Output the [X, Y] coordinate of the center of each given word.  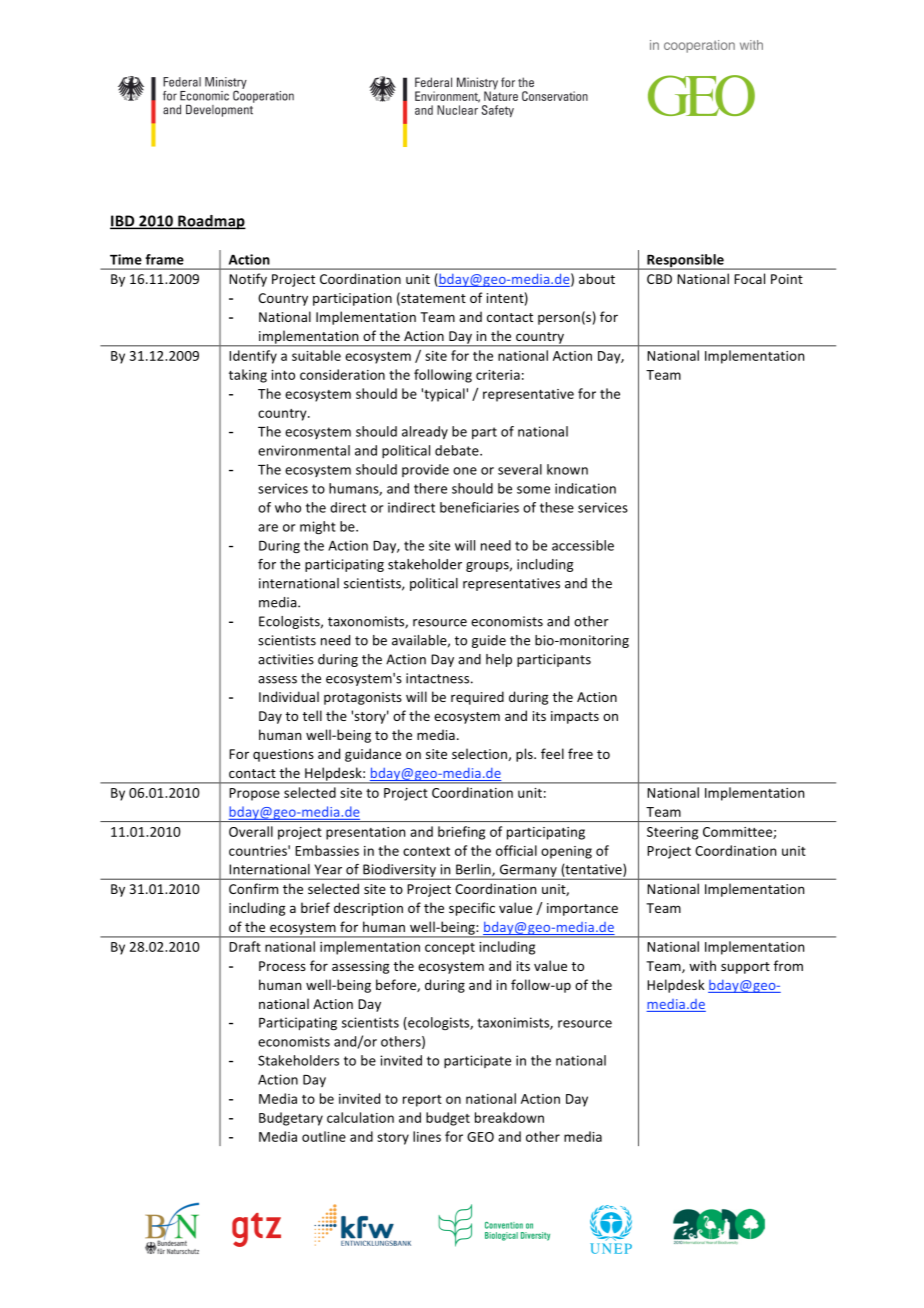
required [477, 698]
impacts [575, 717]
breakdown [509, 1117]
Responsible [685, 262]
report [422, 1101]
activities [286, 659]
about [597, 278]
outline [324, 1136]
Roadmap [211, 222]
